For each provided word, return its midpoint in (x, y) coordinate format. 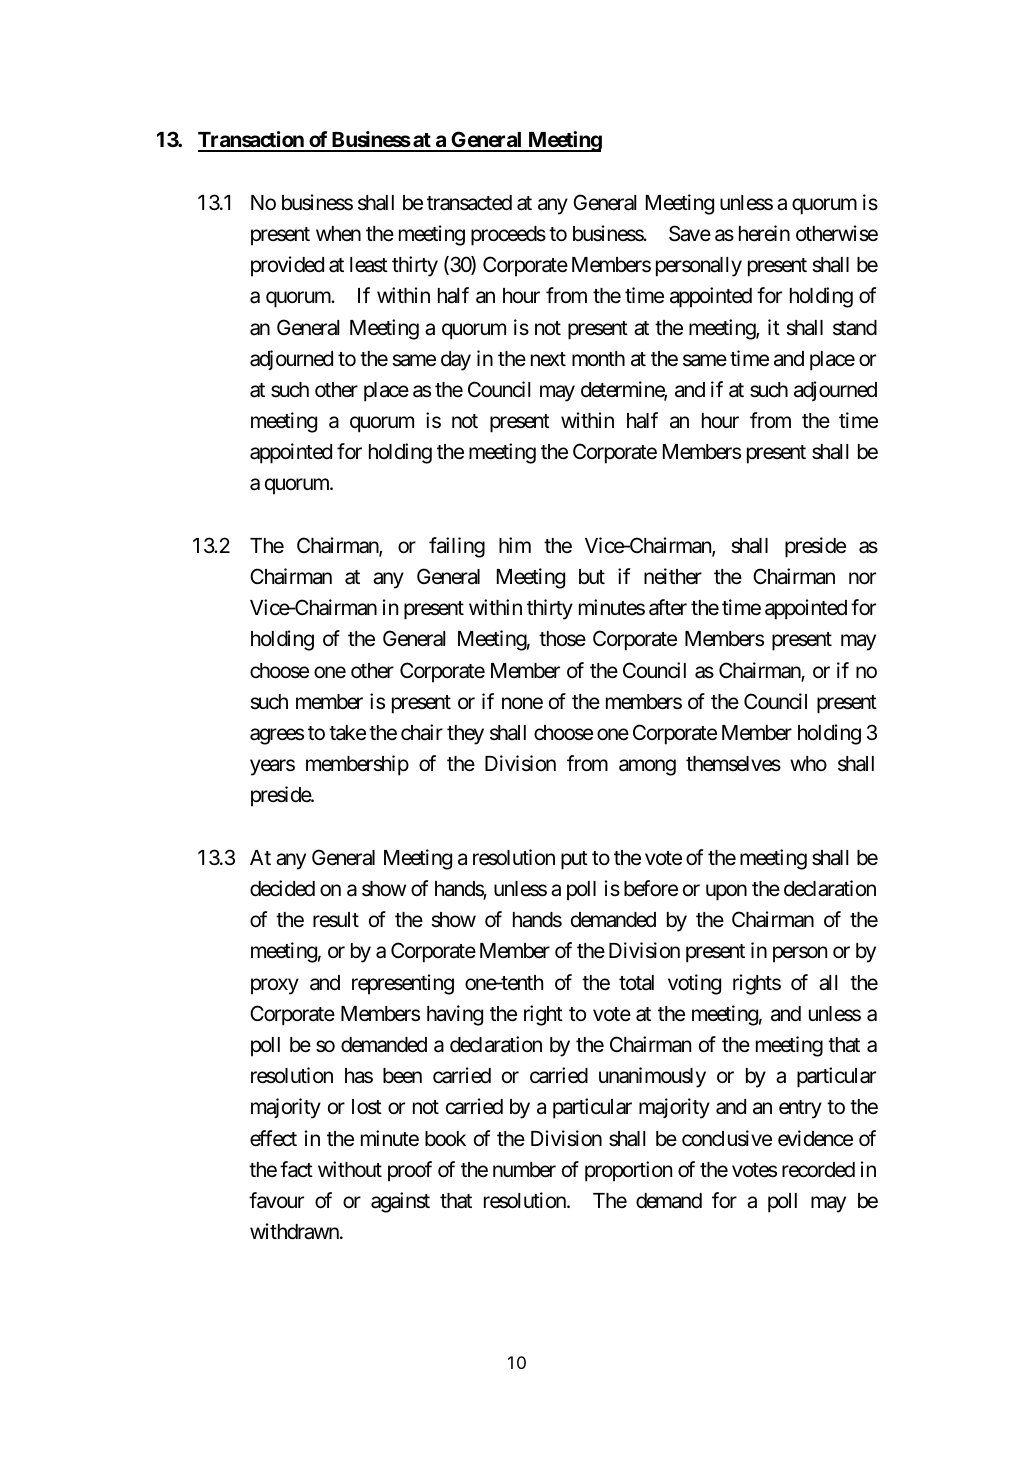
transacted (469, 203)
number (524, 1170)
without (350, 1169)
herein (764, 233)
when (338, 233)
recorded (818, 1170)
